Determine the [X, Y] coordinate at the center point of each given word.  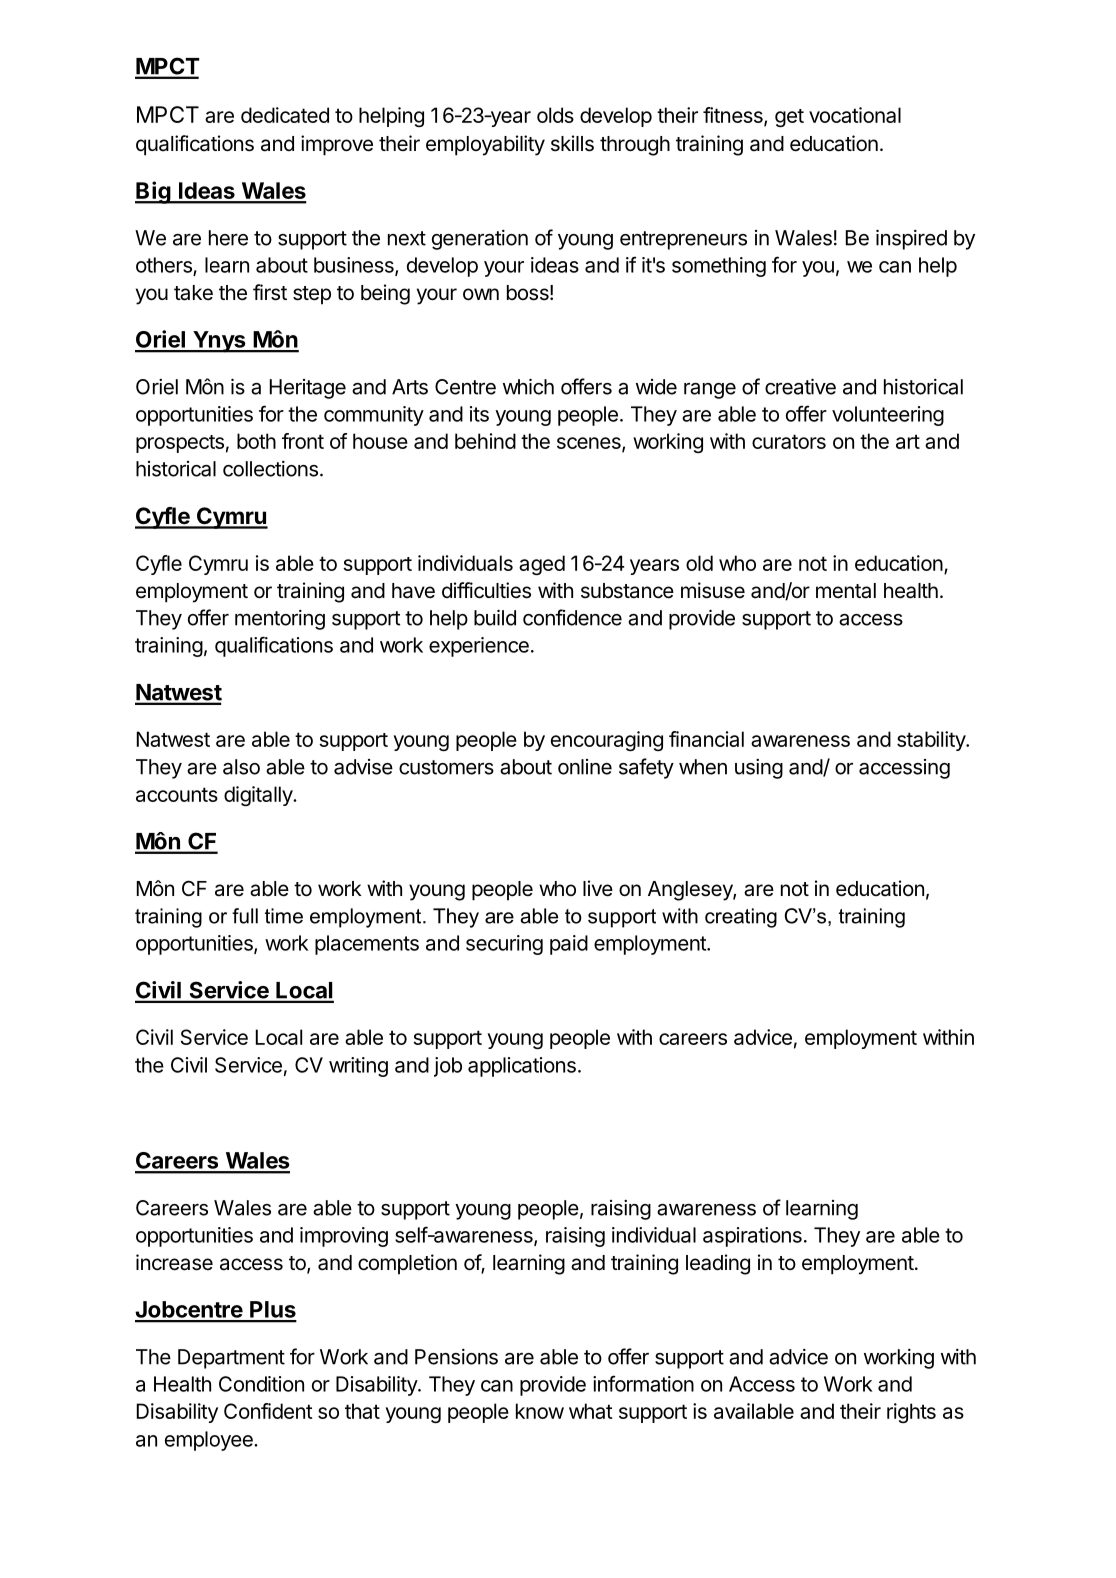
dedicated [285, 115]
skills [572, 143]
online [585, 767]
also [241, 767]
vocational [855, 115]
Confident [268, 1411]
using [759, 769]
